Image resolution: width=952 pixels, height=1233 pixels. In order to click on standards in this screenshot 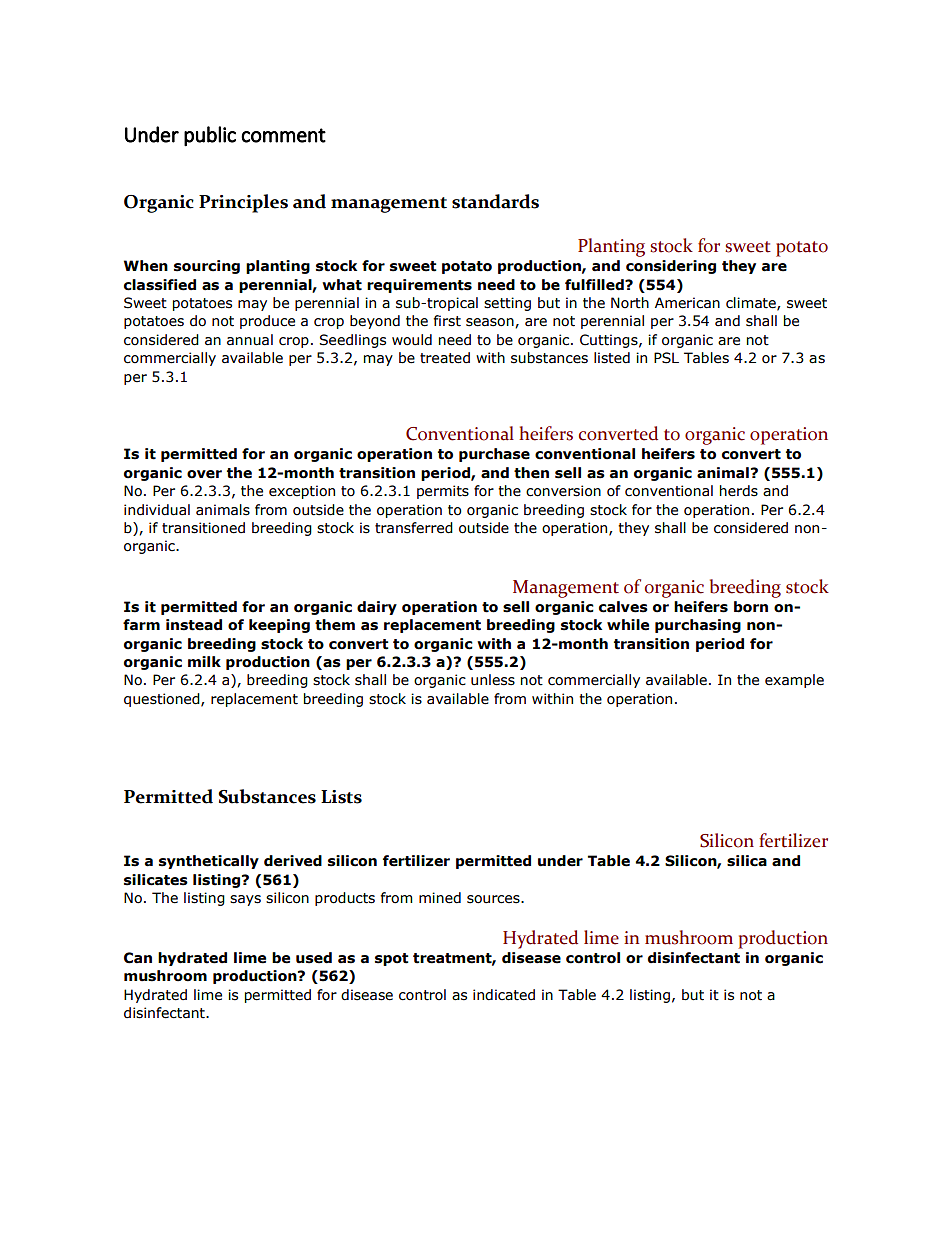, I will do `click(495, 201)`.
